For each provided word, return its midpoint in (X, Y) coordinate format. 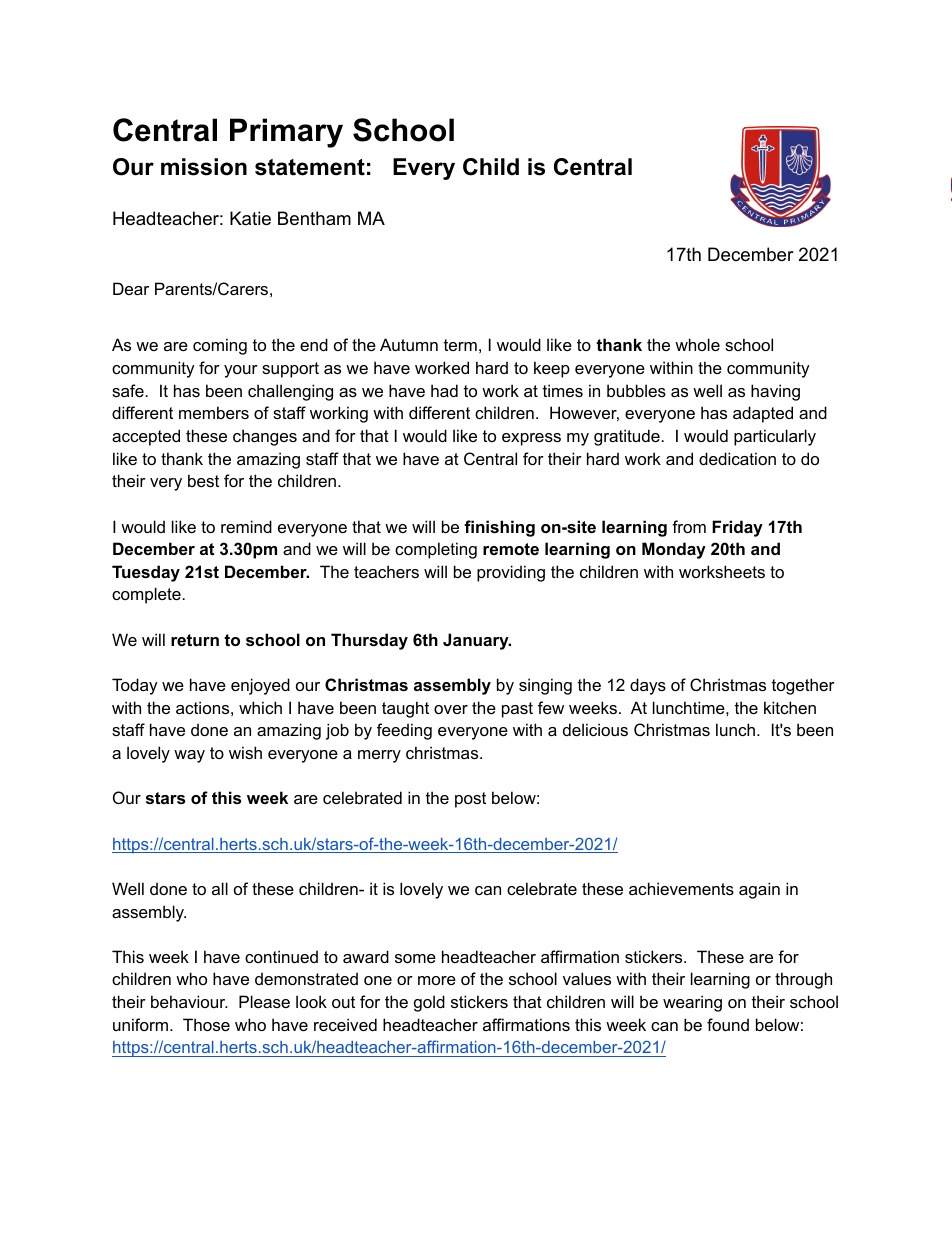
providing (511, 573)
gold (429, 1003)
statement (310, 167)
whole (697, 344)
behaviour (189, 1001)
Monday (674, 550)
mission (204, 167)
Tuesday (146, 573)
